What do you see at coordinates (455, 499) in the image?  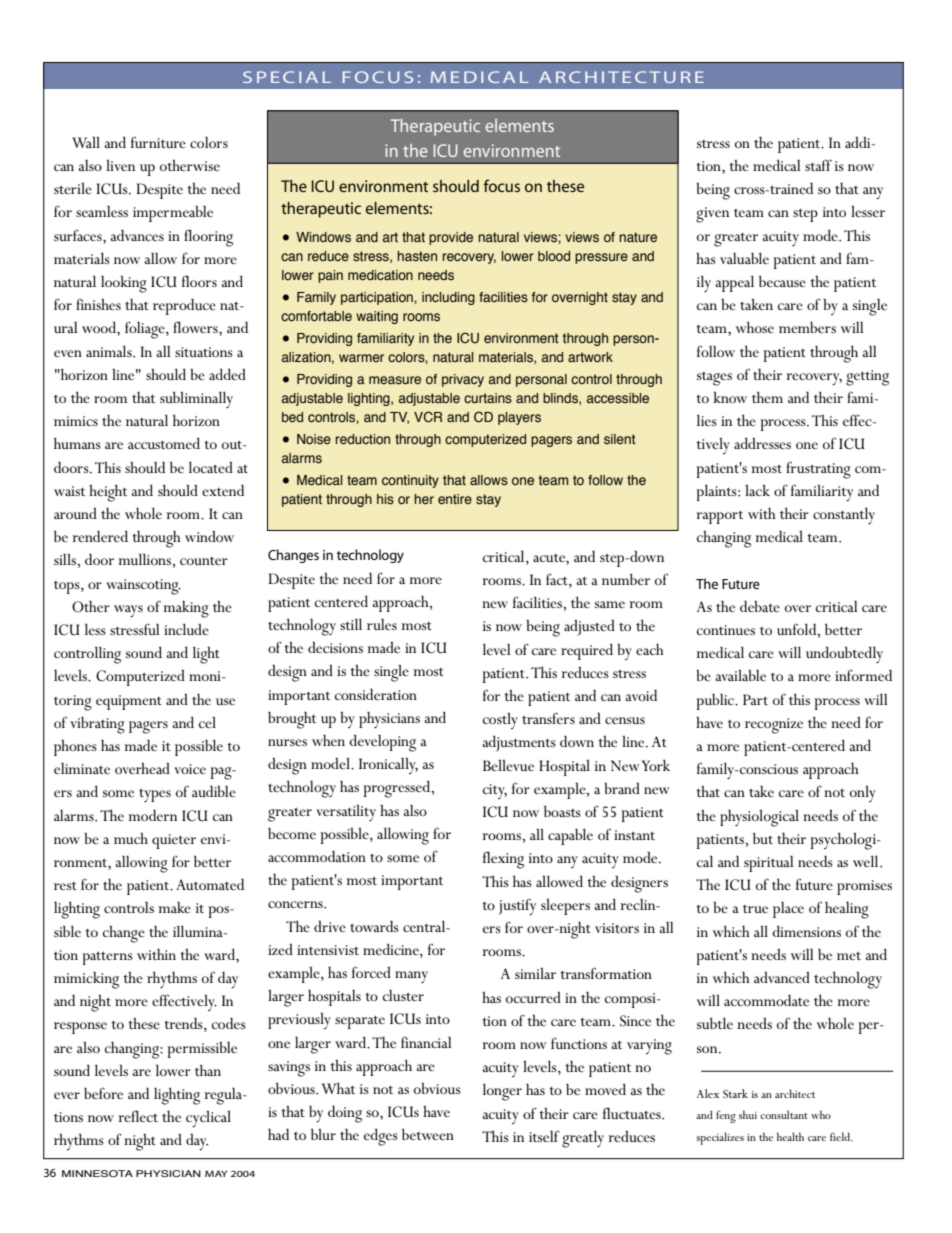 I see `entire` at bounding box center [455, 499].
